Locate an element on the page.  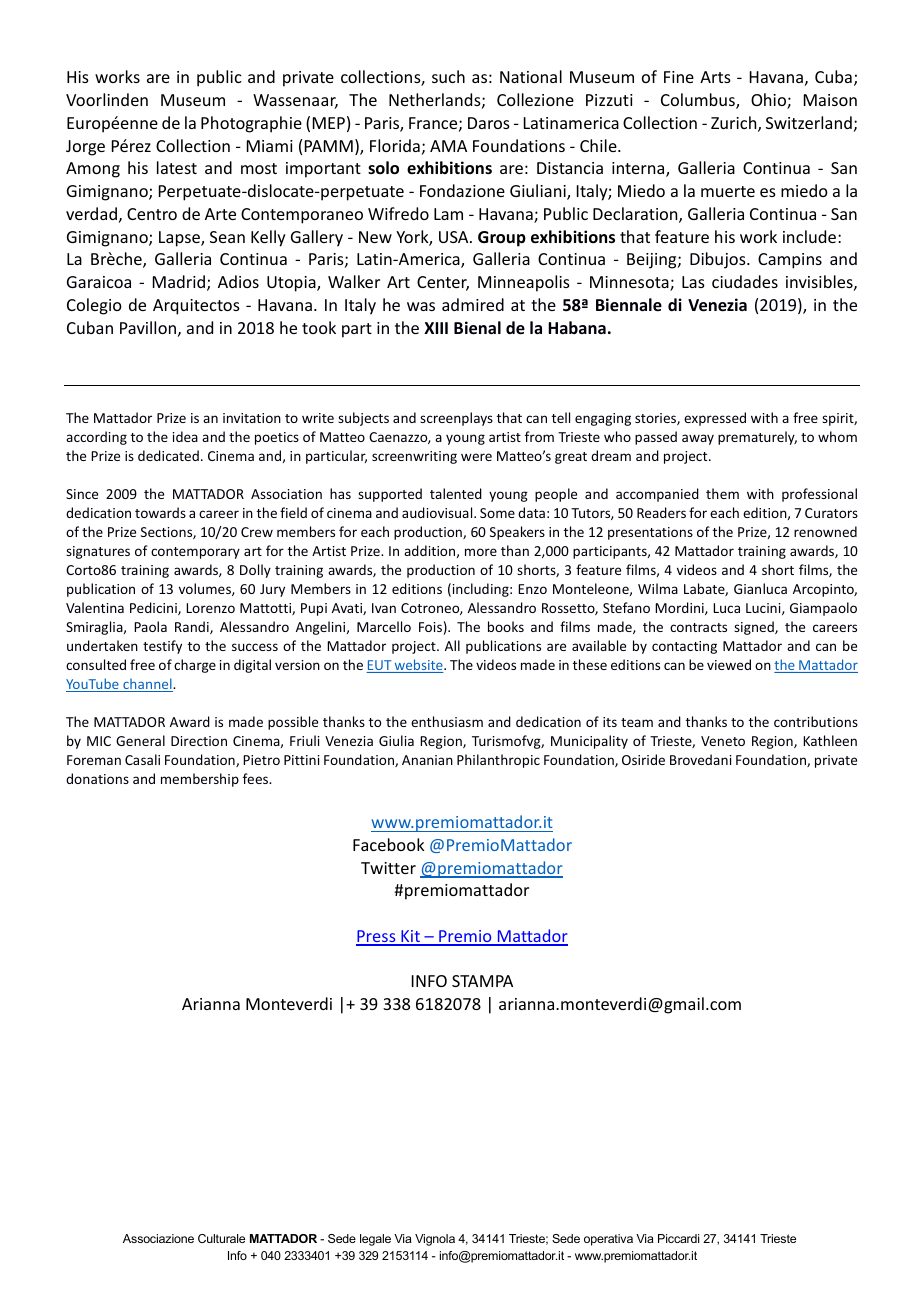
website is located at coordinates (419, 666).
